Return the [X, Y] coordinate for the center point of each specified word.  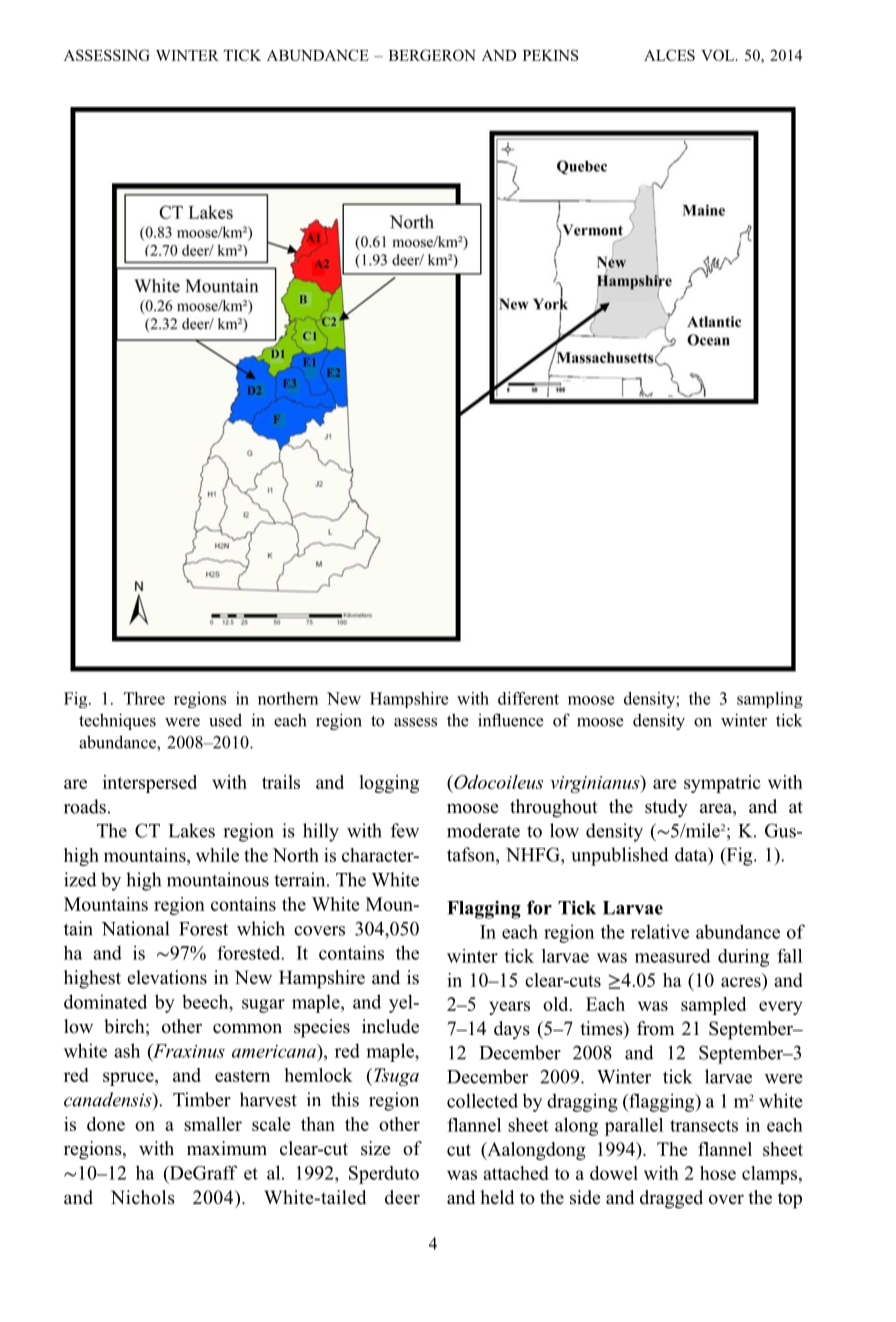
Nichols [143, 1197]
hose [718, 1173]
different [528, 698]
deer [402, 1197]
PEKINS [550, 55]
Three [144, 698]
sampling [770, 700]
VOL [719, 55]
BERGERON [432, 55]
